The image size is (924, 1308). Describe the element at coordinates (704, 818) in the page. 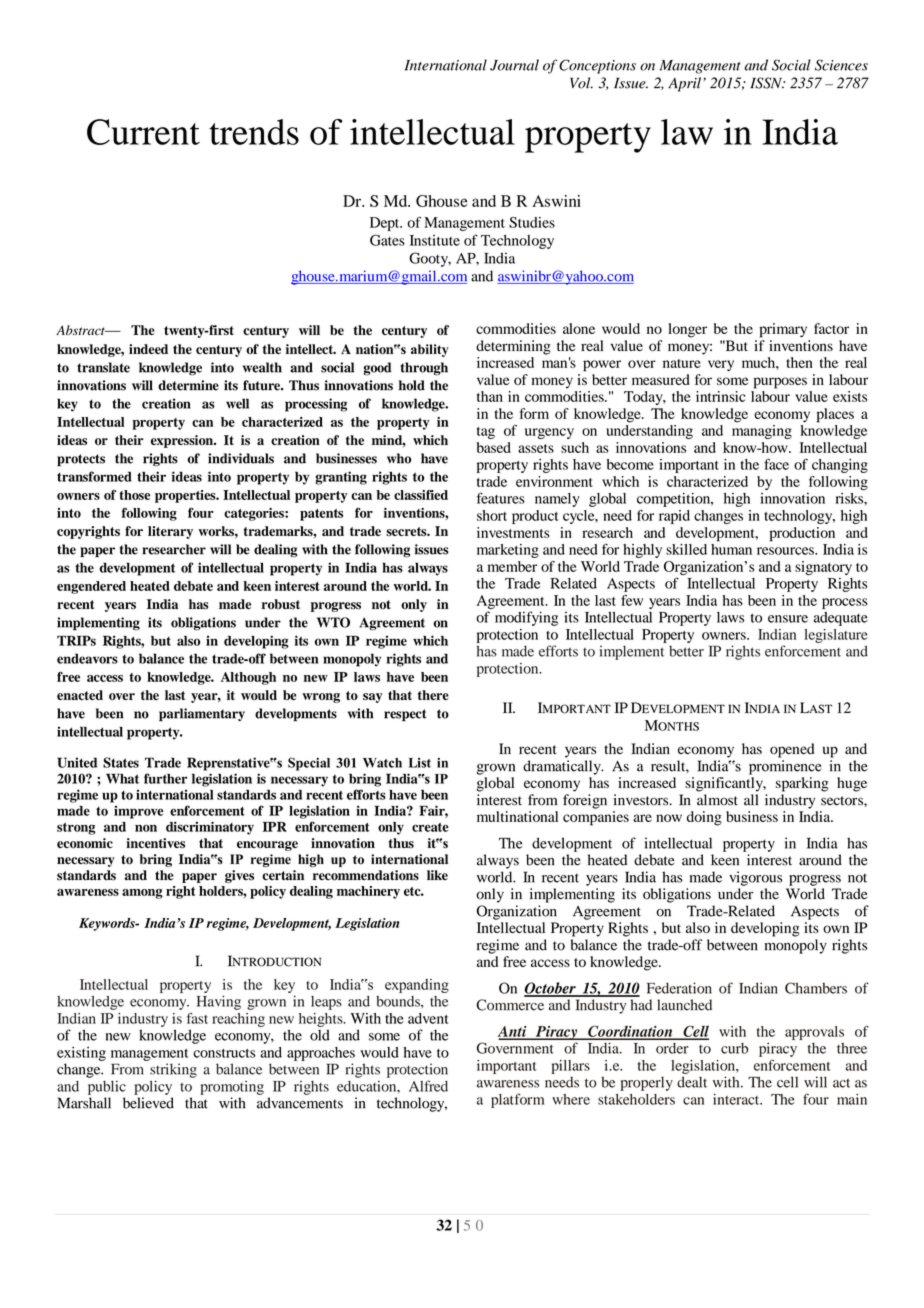

I see `doing` at that location.
